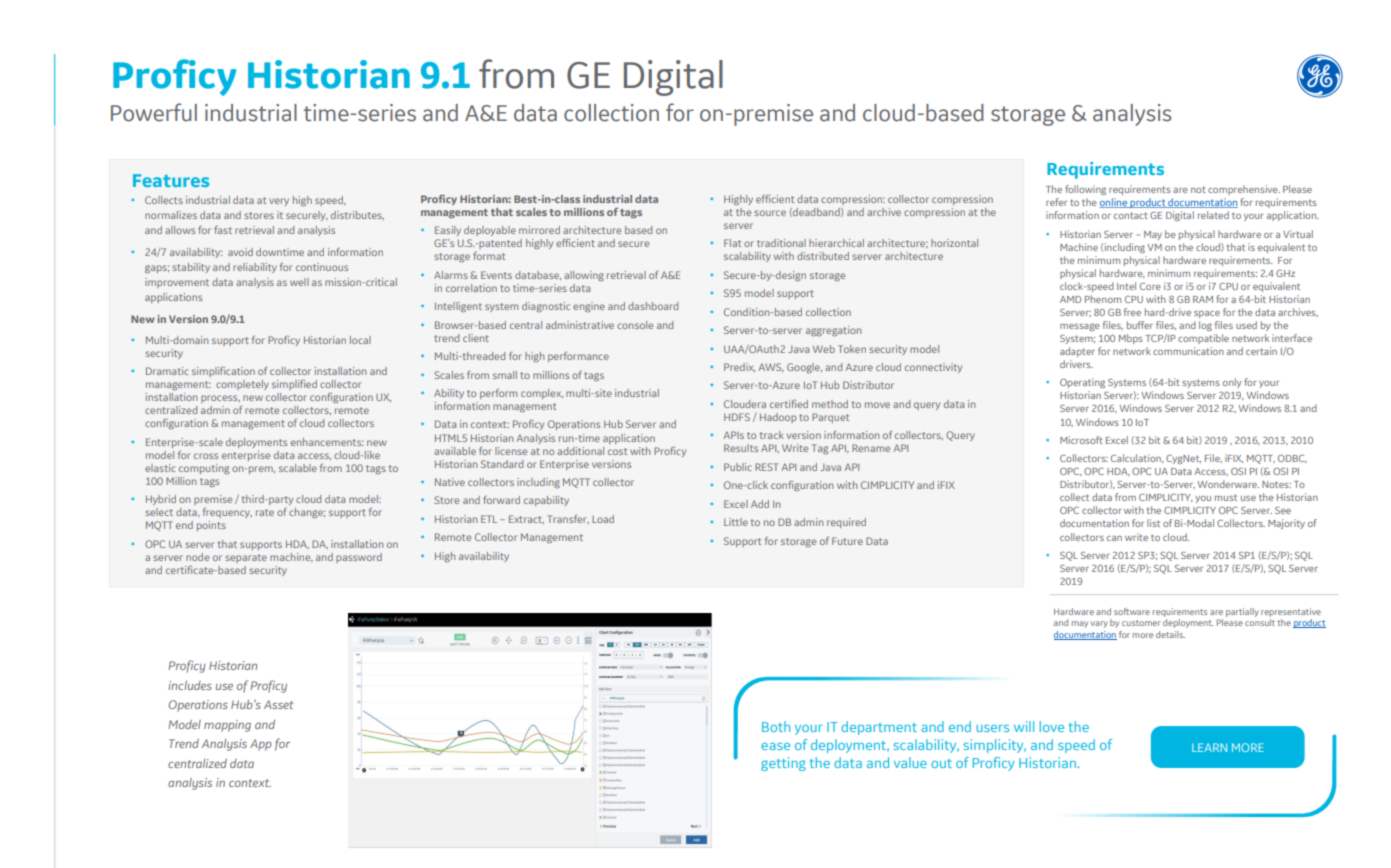 The image size is (1391, 868). What do you see at coordinates (741, 448) in the page?
I see `Results` at bounding box center [741, 448].
